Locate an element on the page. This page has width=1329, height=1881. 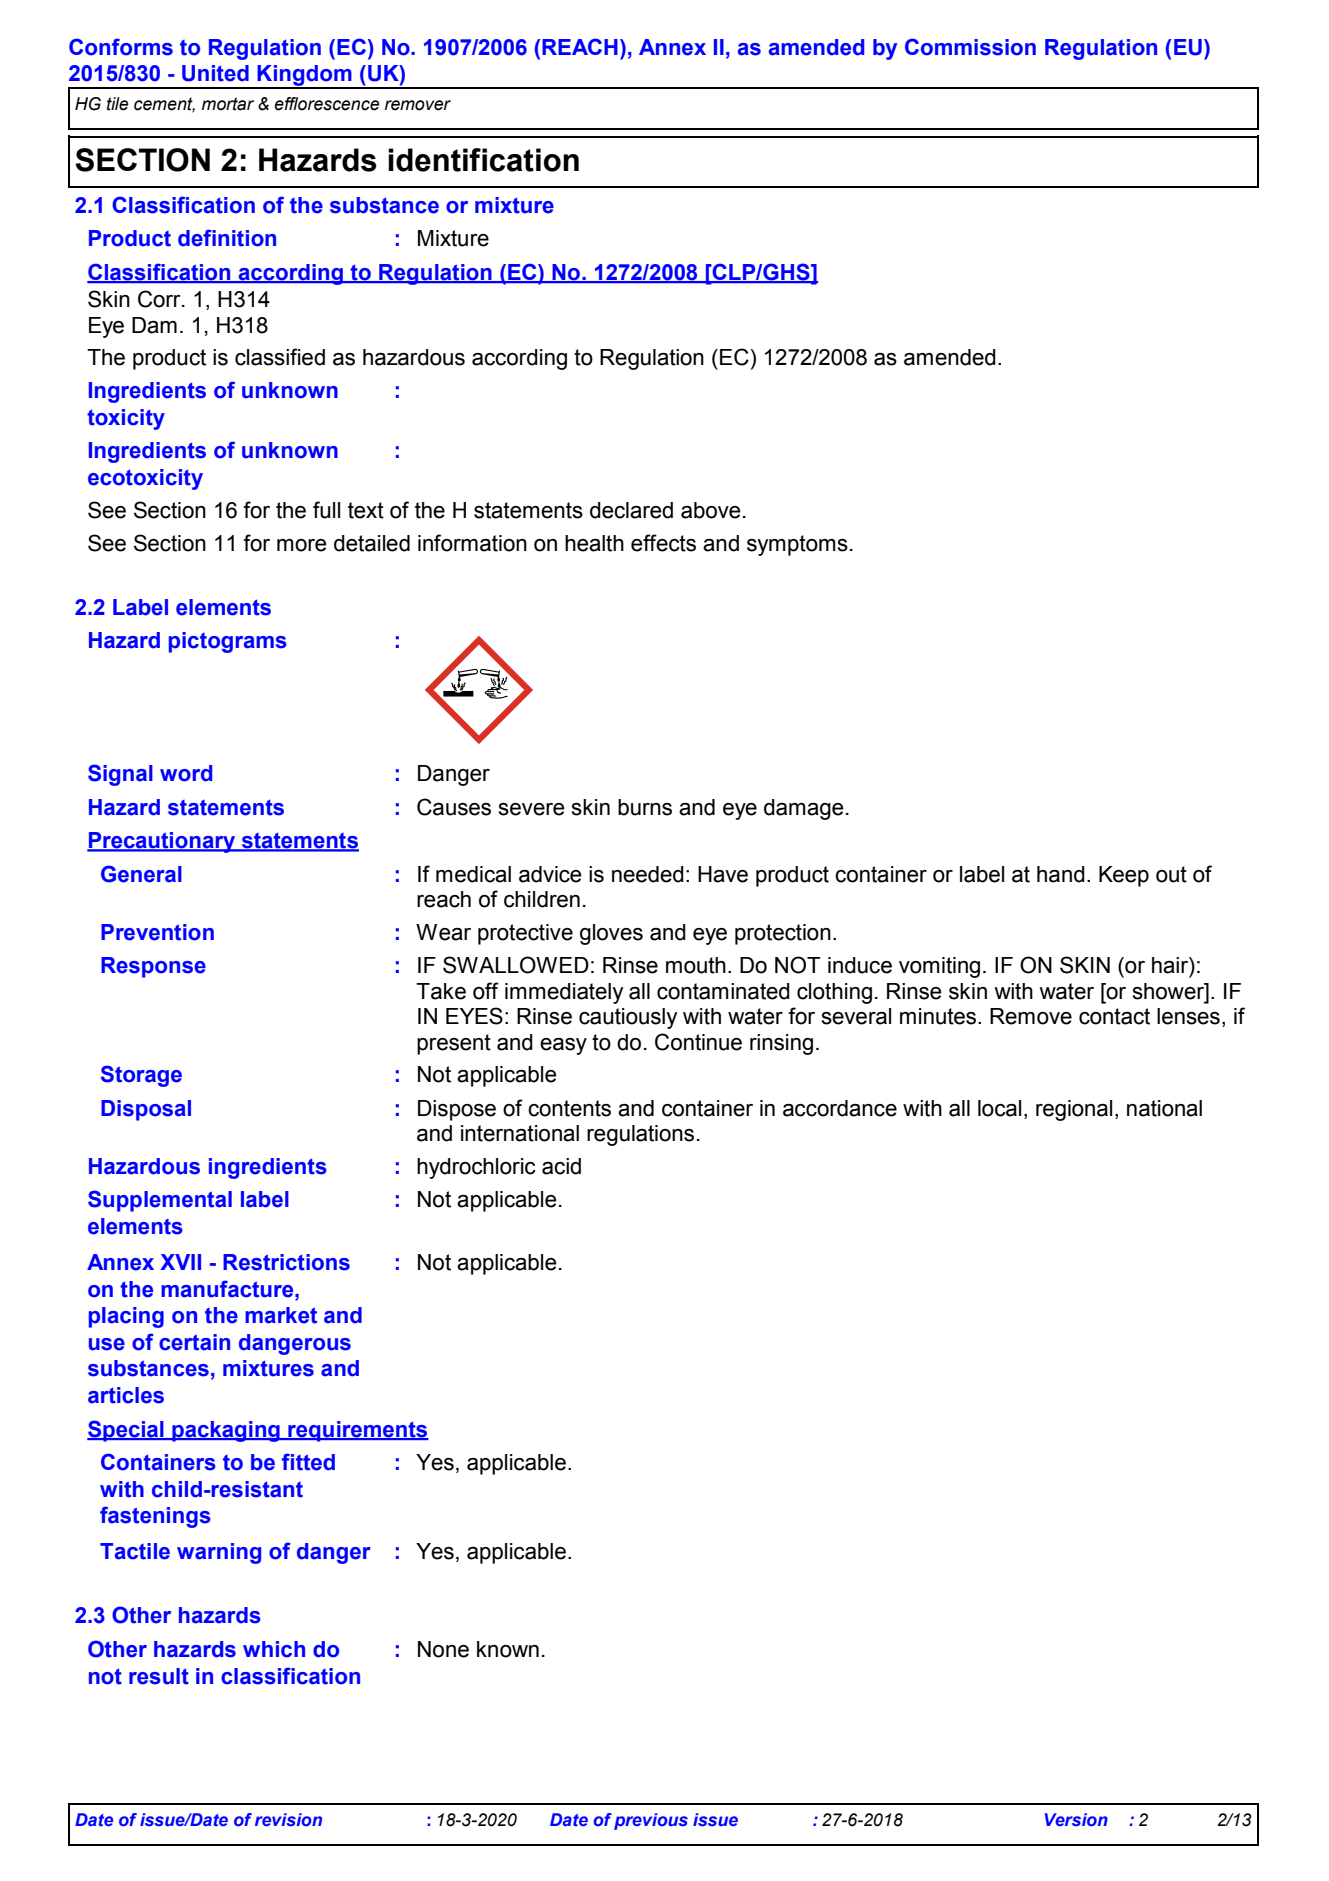
identification is located at coordinates (483, 160).
